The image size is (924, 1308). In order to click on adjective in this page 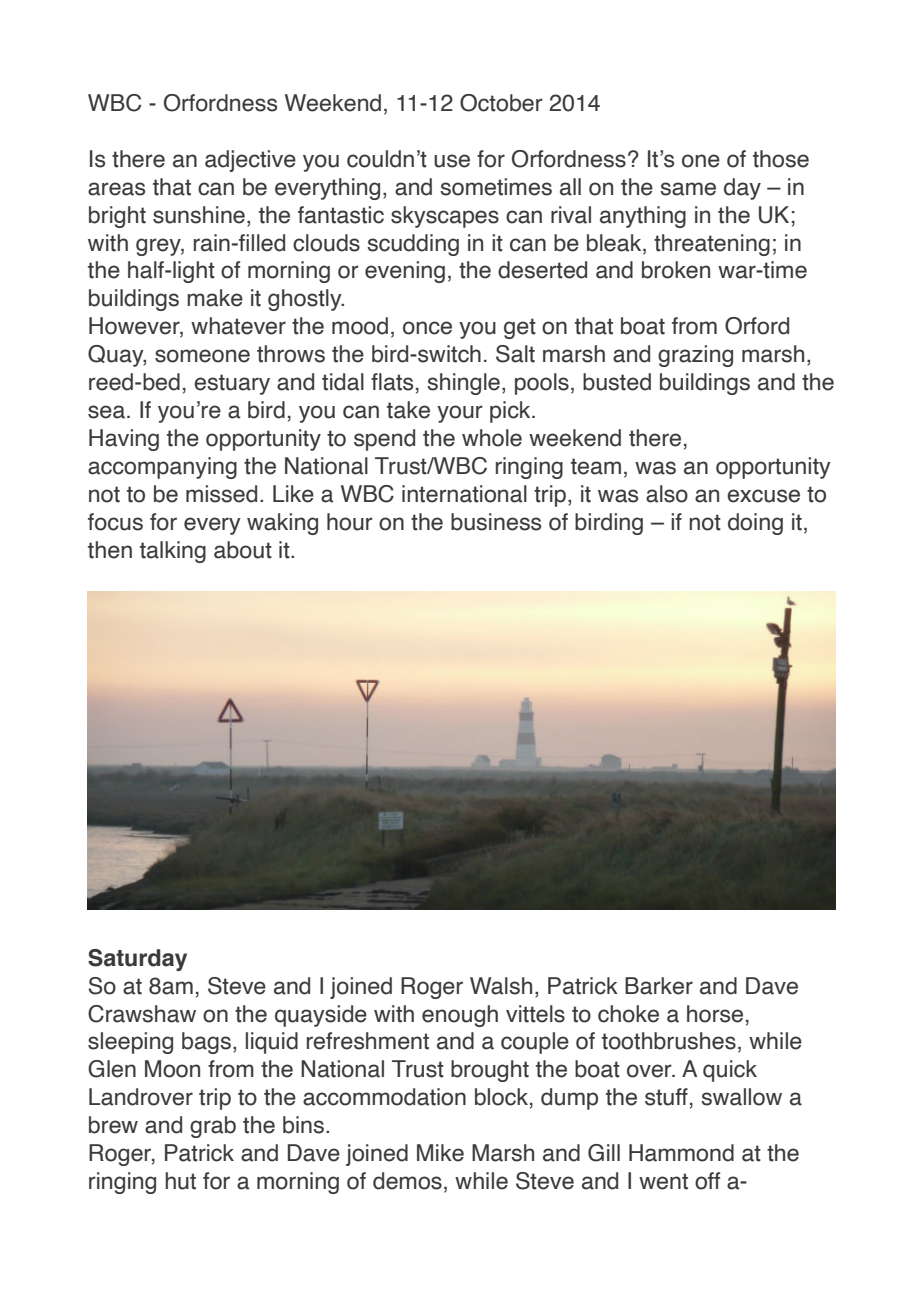, I will do `click(250, 161)`.
